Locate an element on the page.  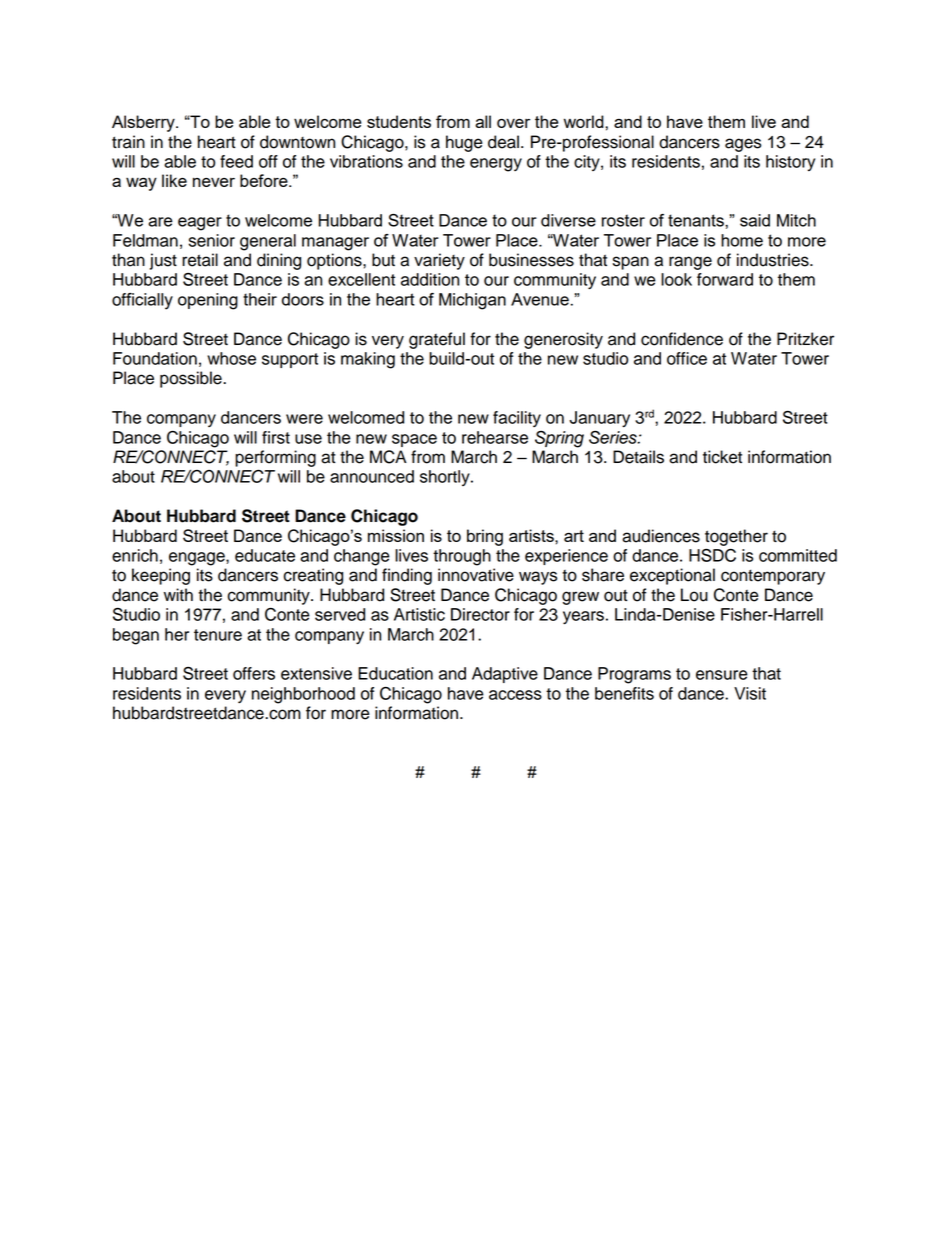
possible is located at coordinates (192, 379).
